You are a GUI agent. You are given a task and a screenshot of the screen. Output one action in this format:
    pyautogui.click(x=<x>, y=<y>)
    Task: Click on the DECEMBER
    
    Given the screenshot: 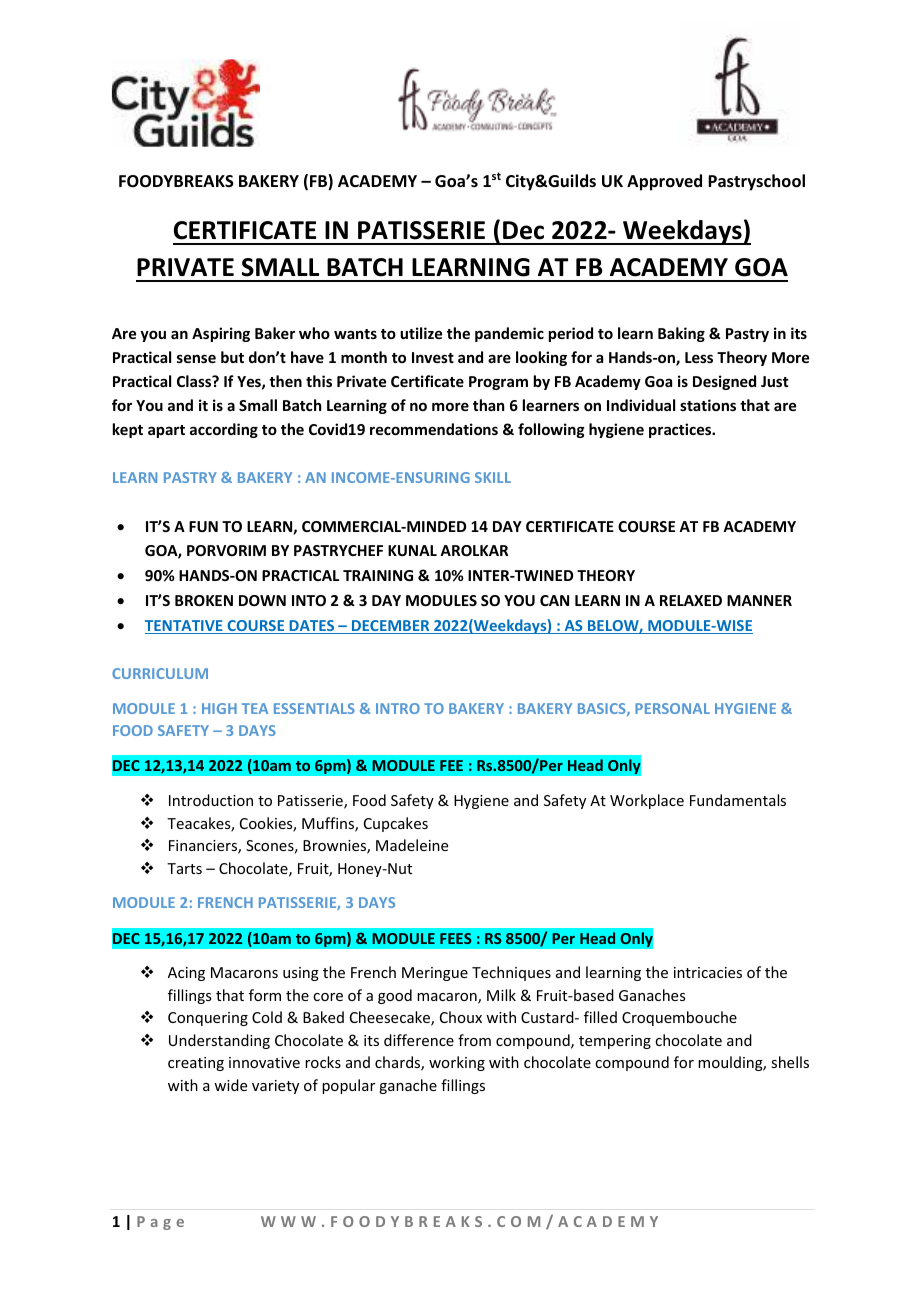 What is the action you would take?
    pyautogui.click(x=391, y=627)
